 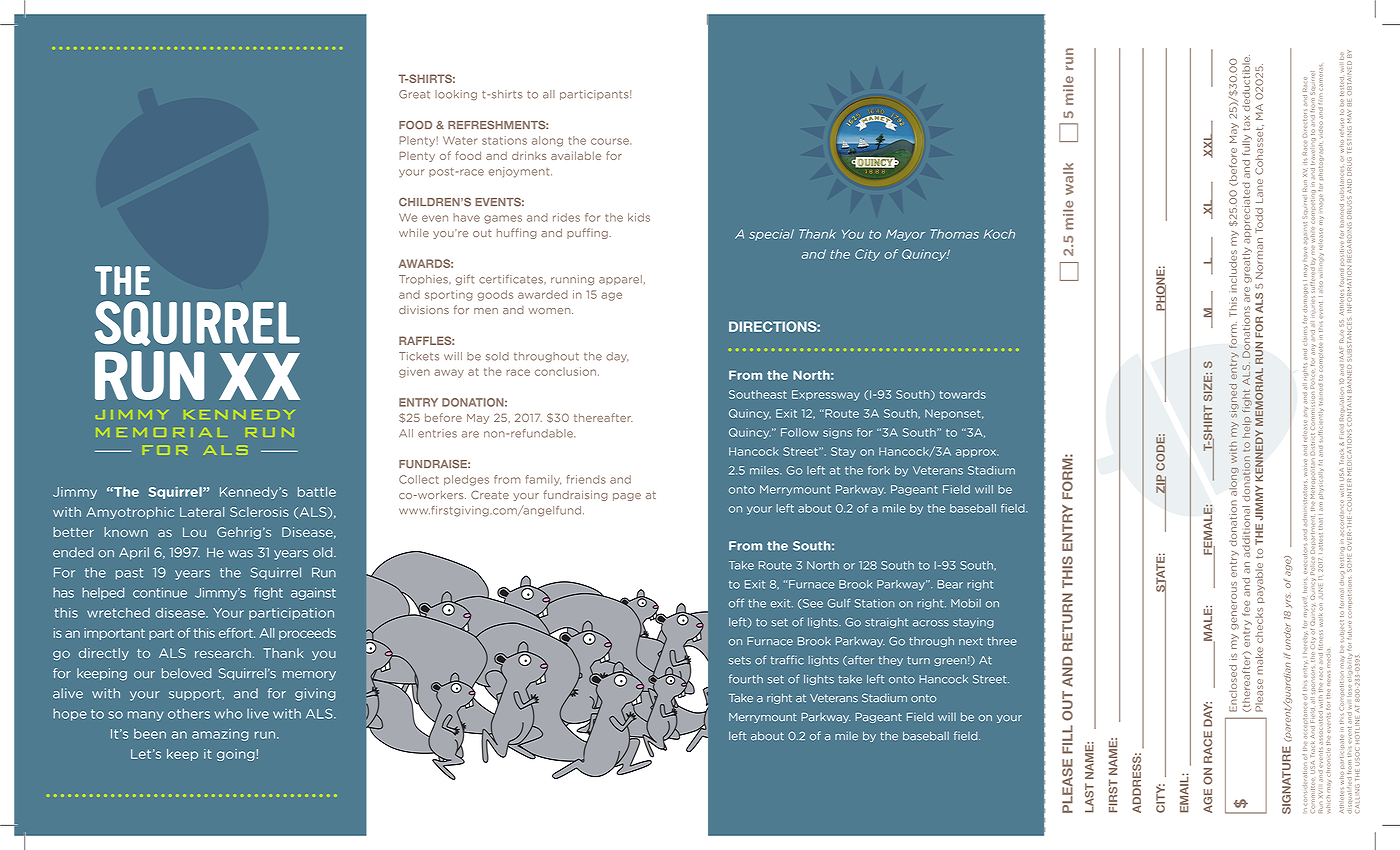 What do you see at coordinates (460, 140) in the page?
I see `Water` at bounding box center [460, 140].
